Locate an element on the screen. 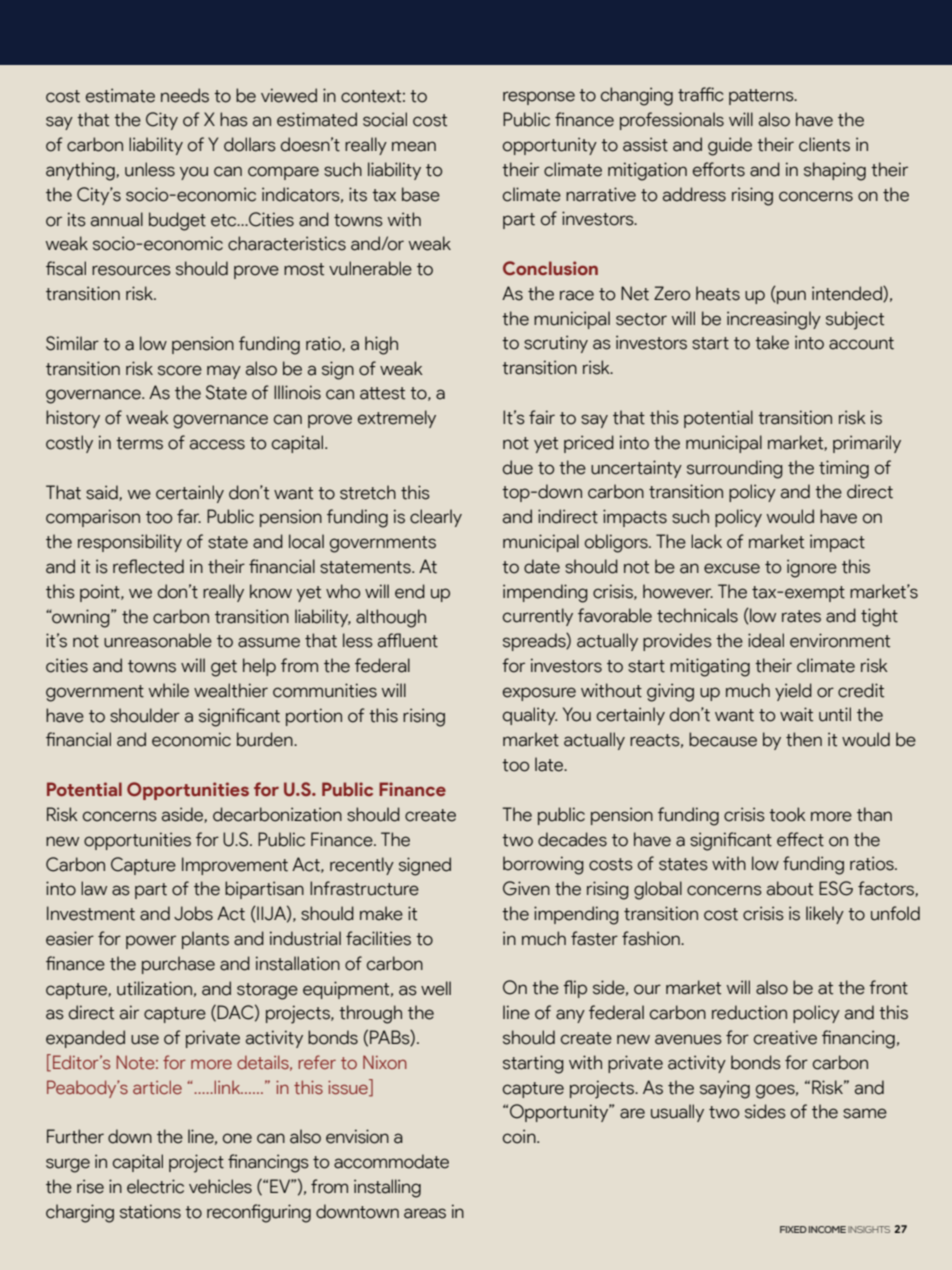 This screenshot has height=1270, width=952. mean is located at coordinates (414, 146).
